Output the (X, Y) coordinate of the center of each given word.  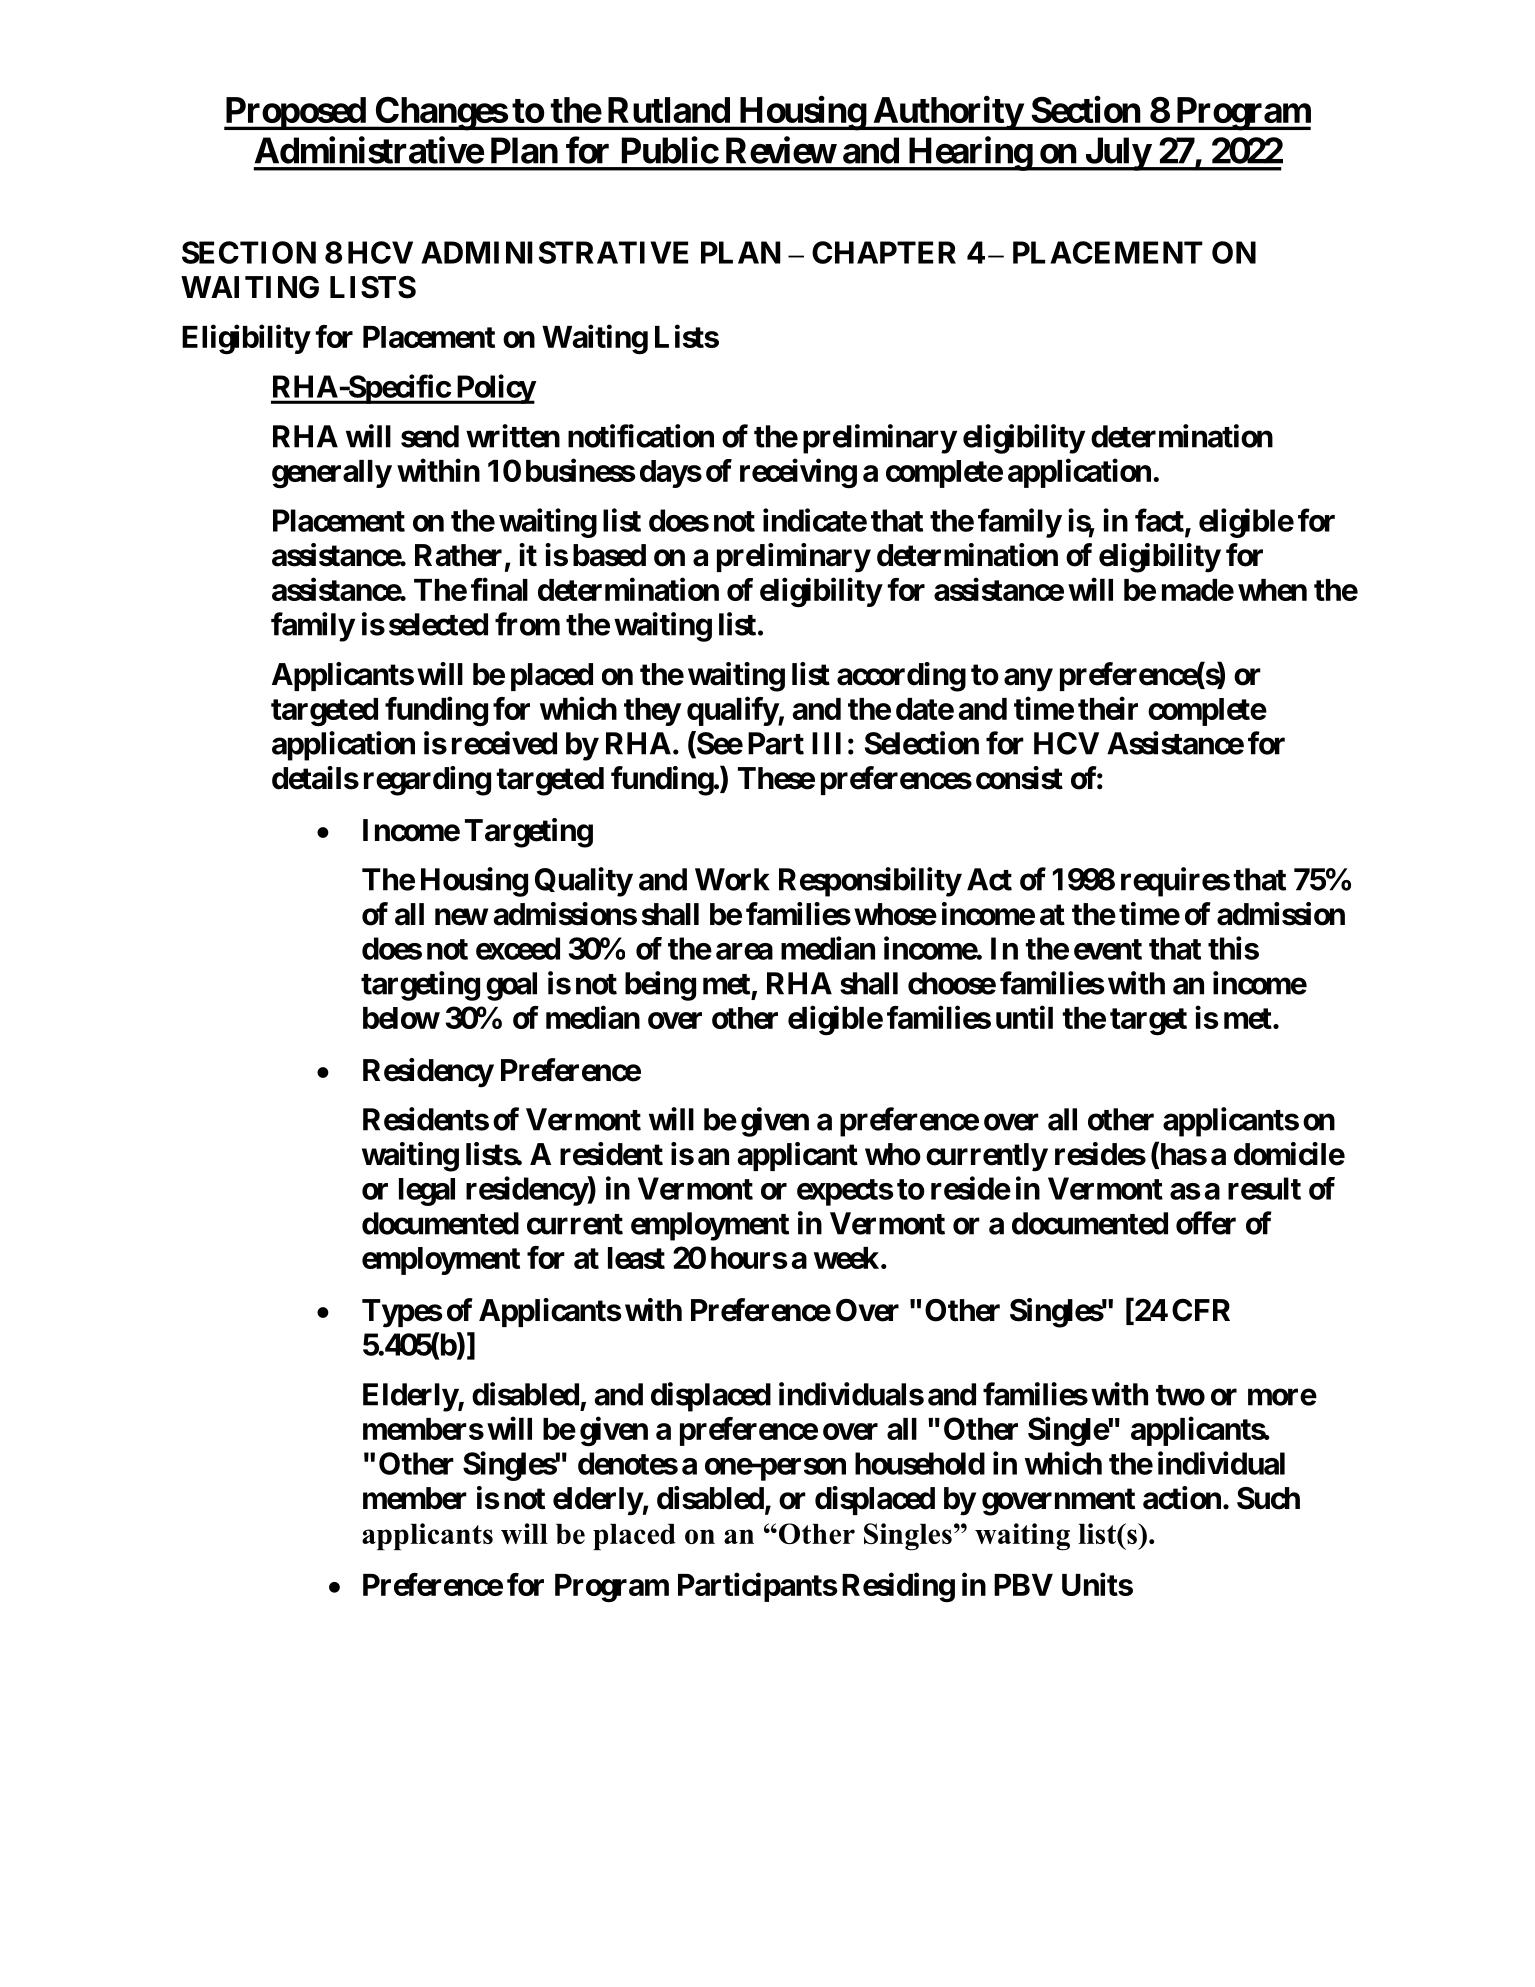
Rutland (669, 110)
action (1182, 1498)
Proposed (295, 113)
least (636, 1258)
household (920, 1463)
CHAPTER (884, 252)
